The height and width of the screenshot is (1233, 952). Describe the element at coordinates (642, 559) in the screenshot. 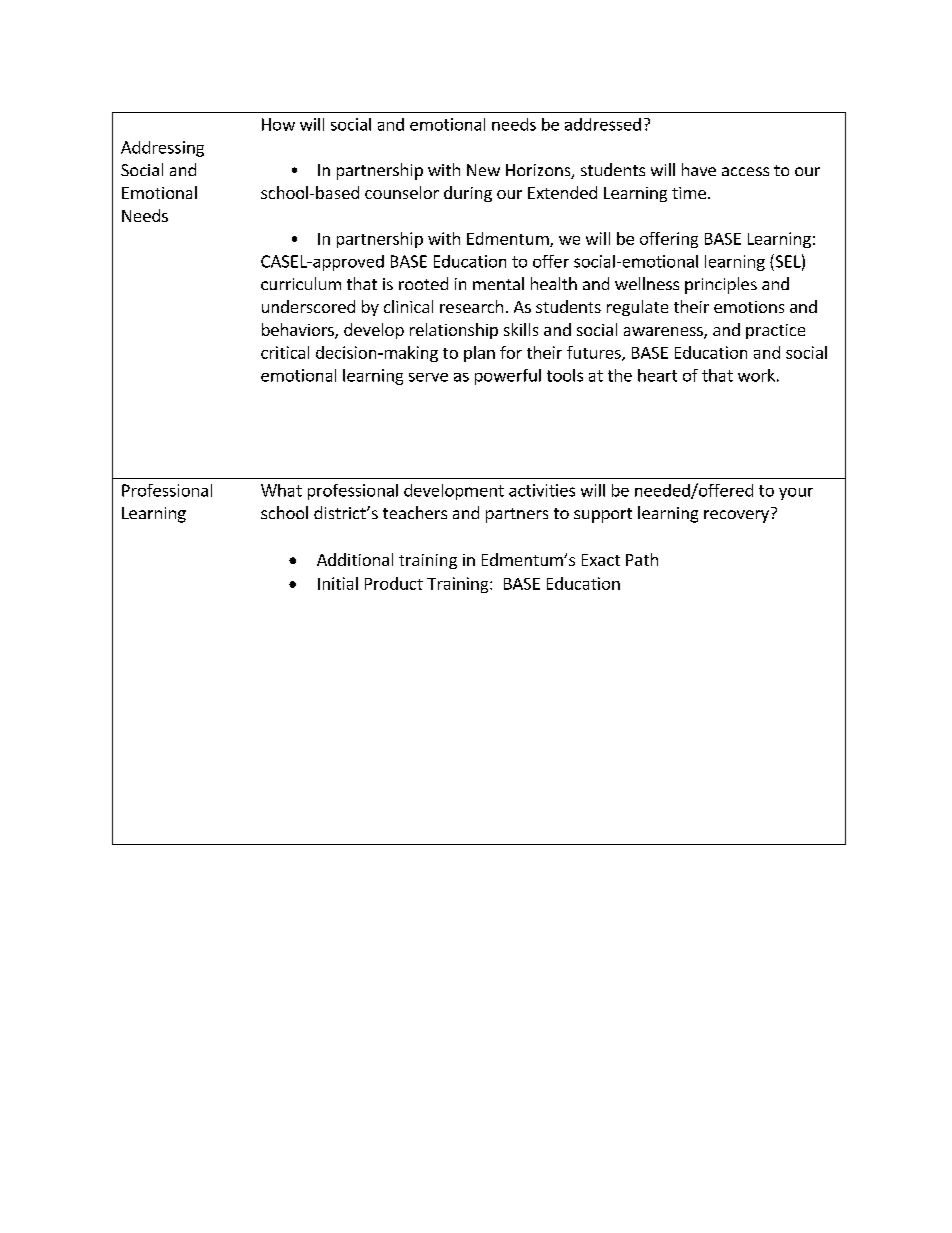

I see `Path` at that location.
